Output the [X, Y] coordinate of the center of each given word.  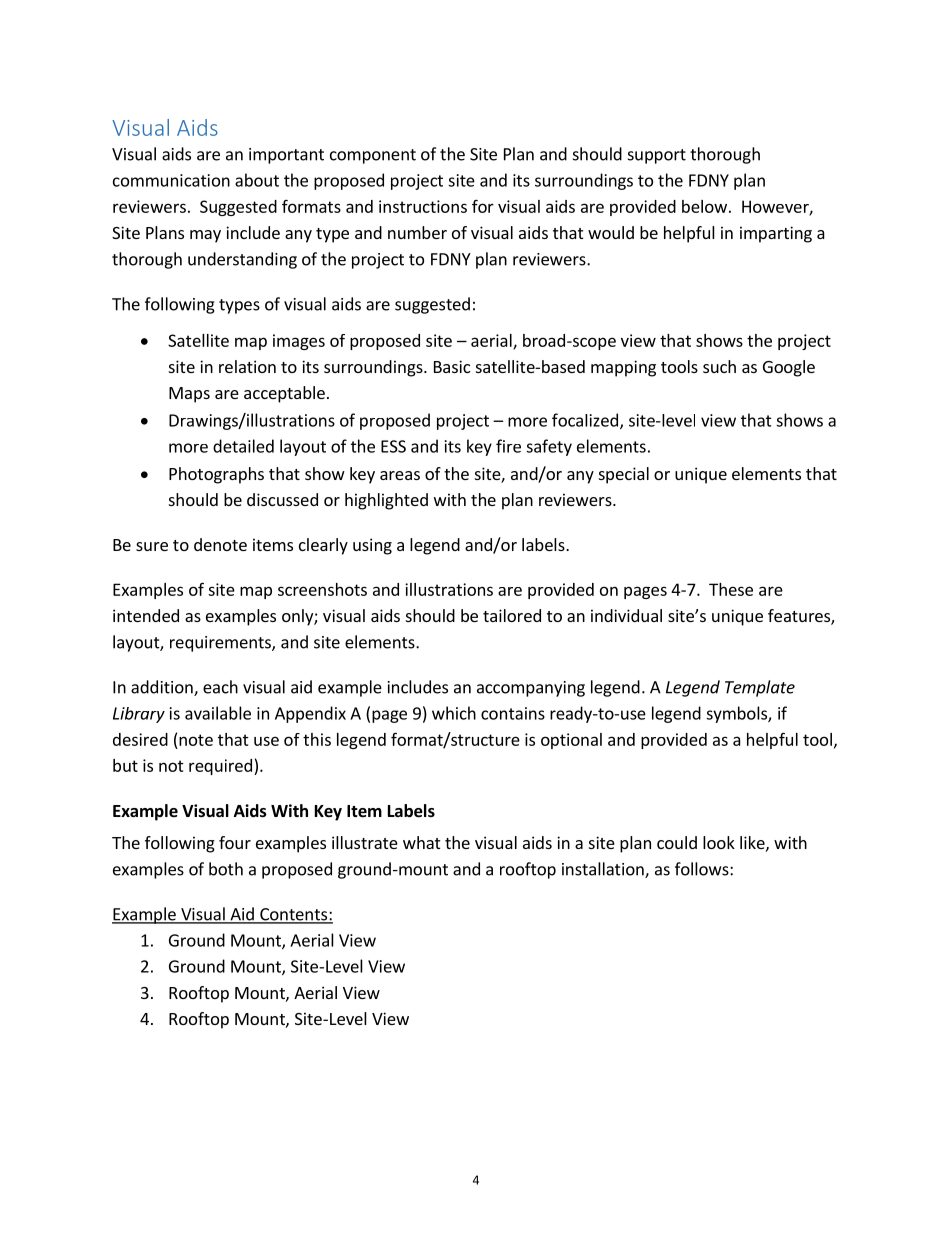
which [454, 713]
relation [247, 366]
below [704, 206]
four [235, 842]
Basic [452, 366]
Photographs [216, 475]
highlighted [386, 501]
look [719, 842]
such [719, 366]
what [421, 842]
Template [760, 688]
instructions [423, 206]
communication [171, 180]
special [624, 475]
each [220, 687]
